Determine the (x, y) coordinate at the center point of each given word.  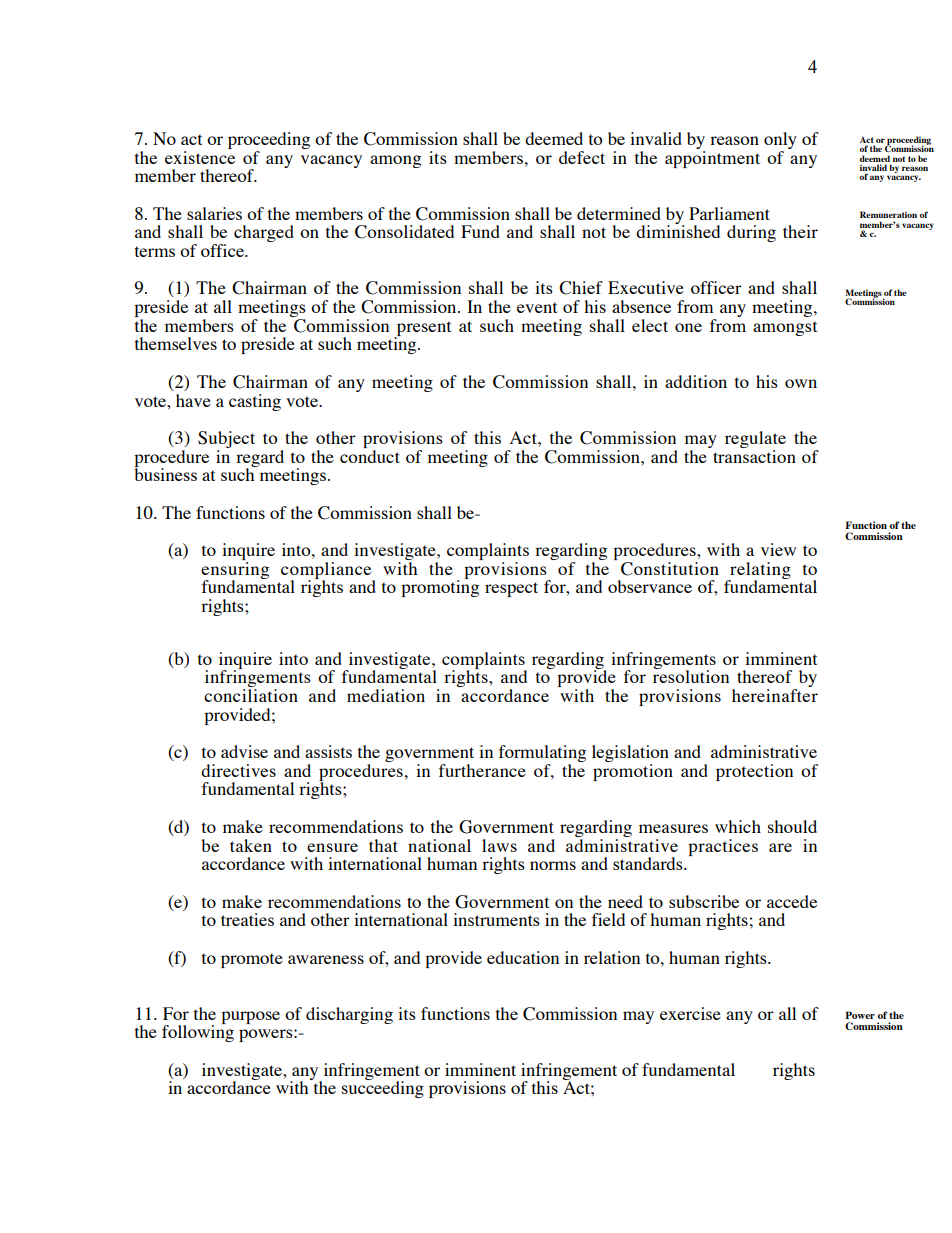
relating (759, 571)
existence (200, 156)
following (198, 1032)
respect (511, 589)
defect (582, 157)
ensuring (235, 570)
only (780, 142)
